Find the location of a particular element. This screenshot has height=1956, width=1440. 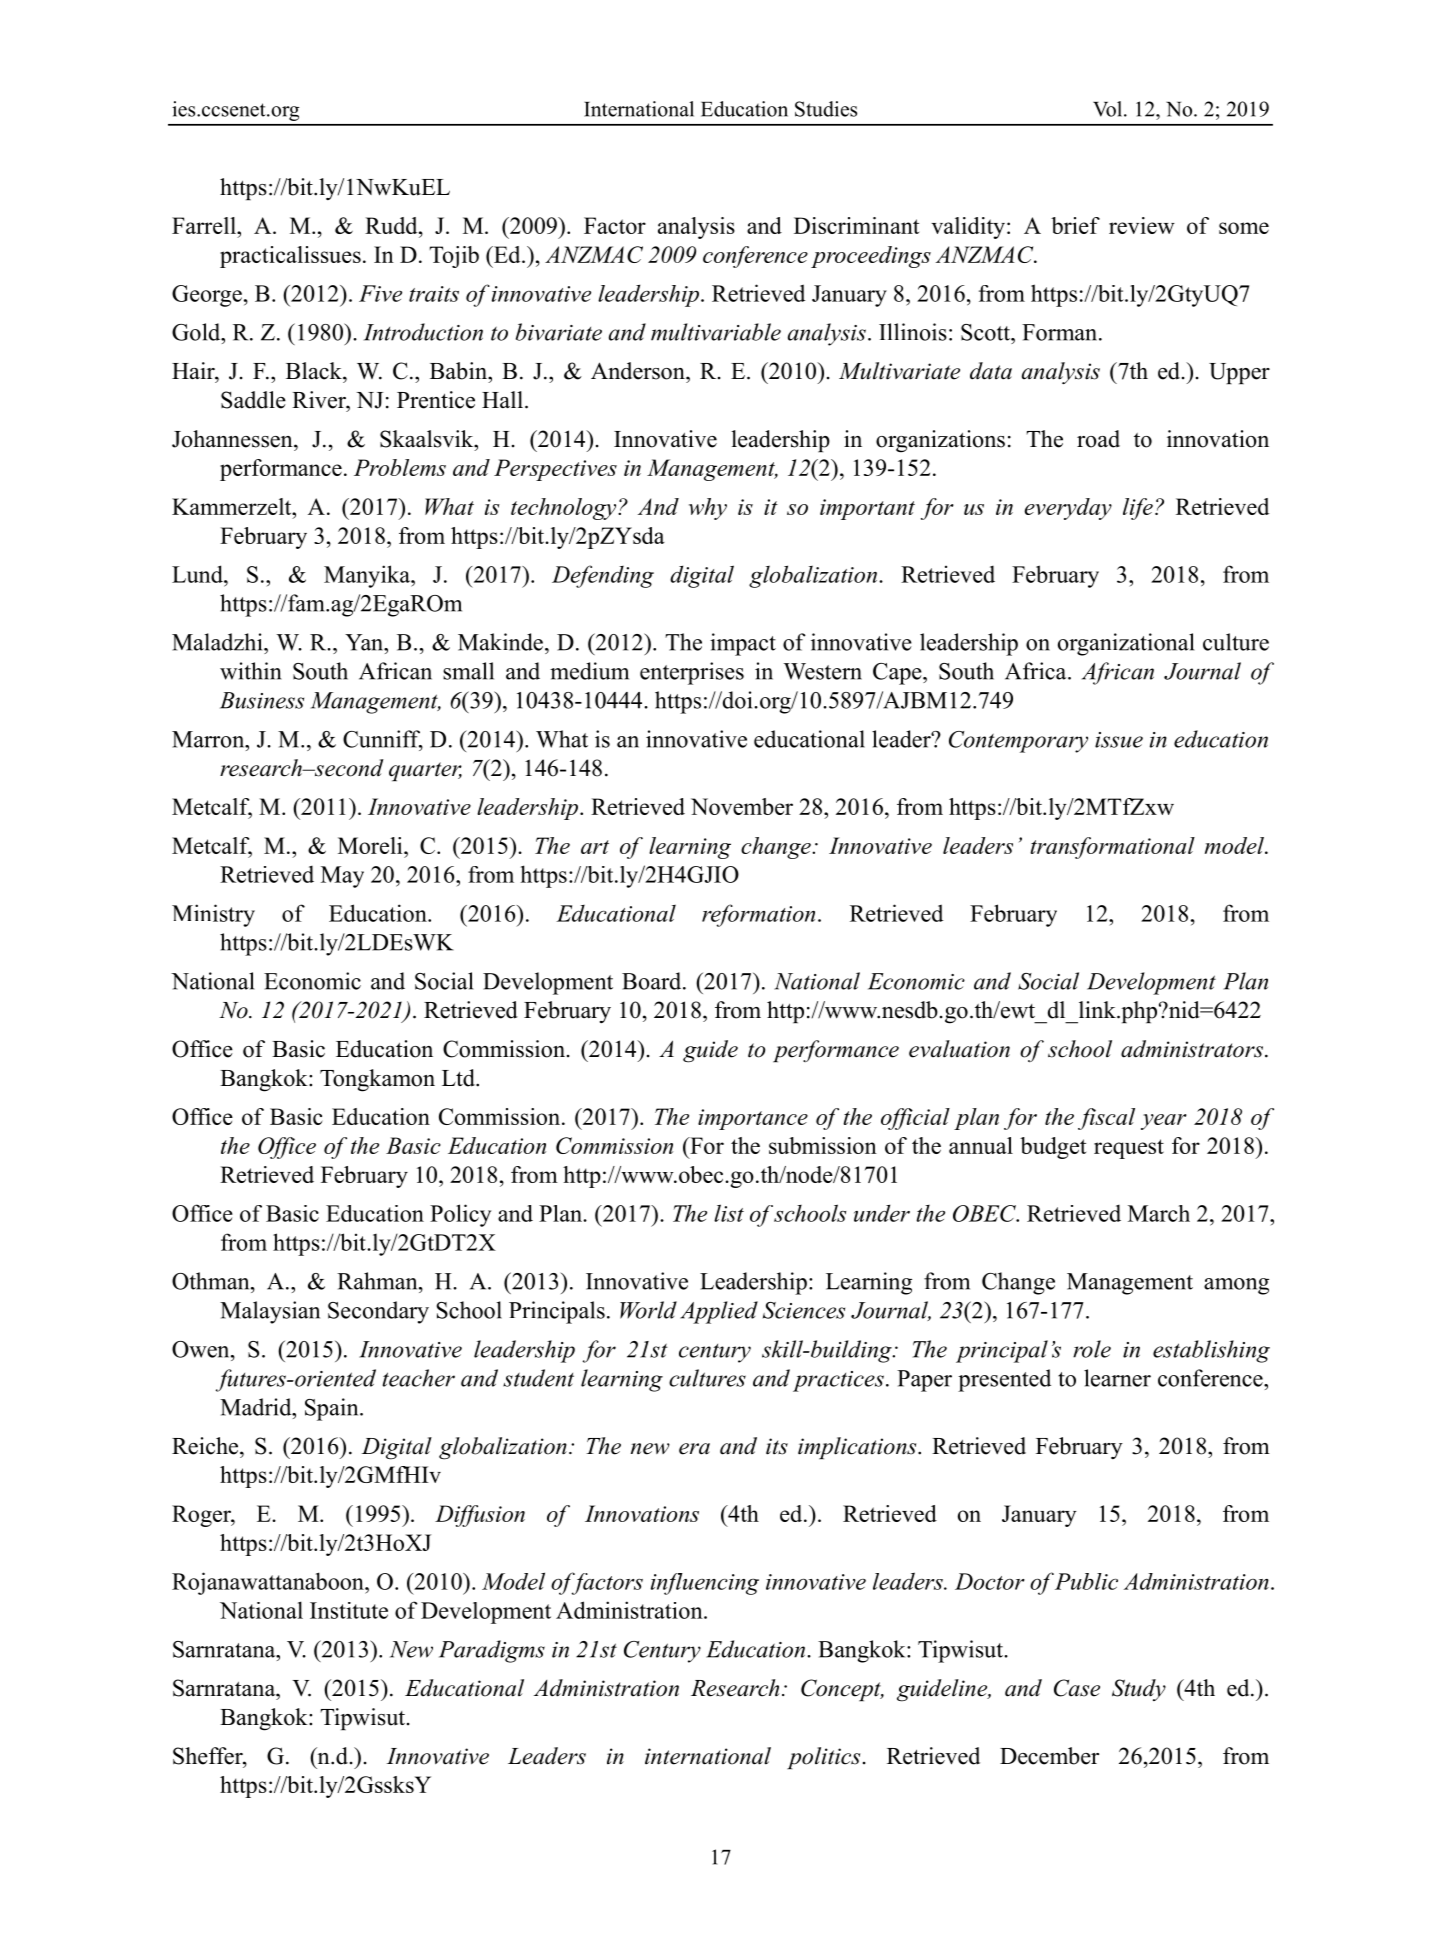

May is located at coordinates (342, 877).
